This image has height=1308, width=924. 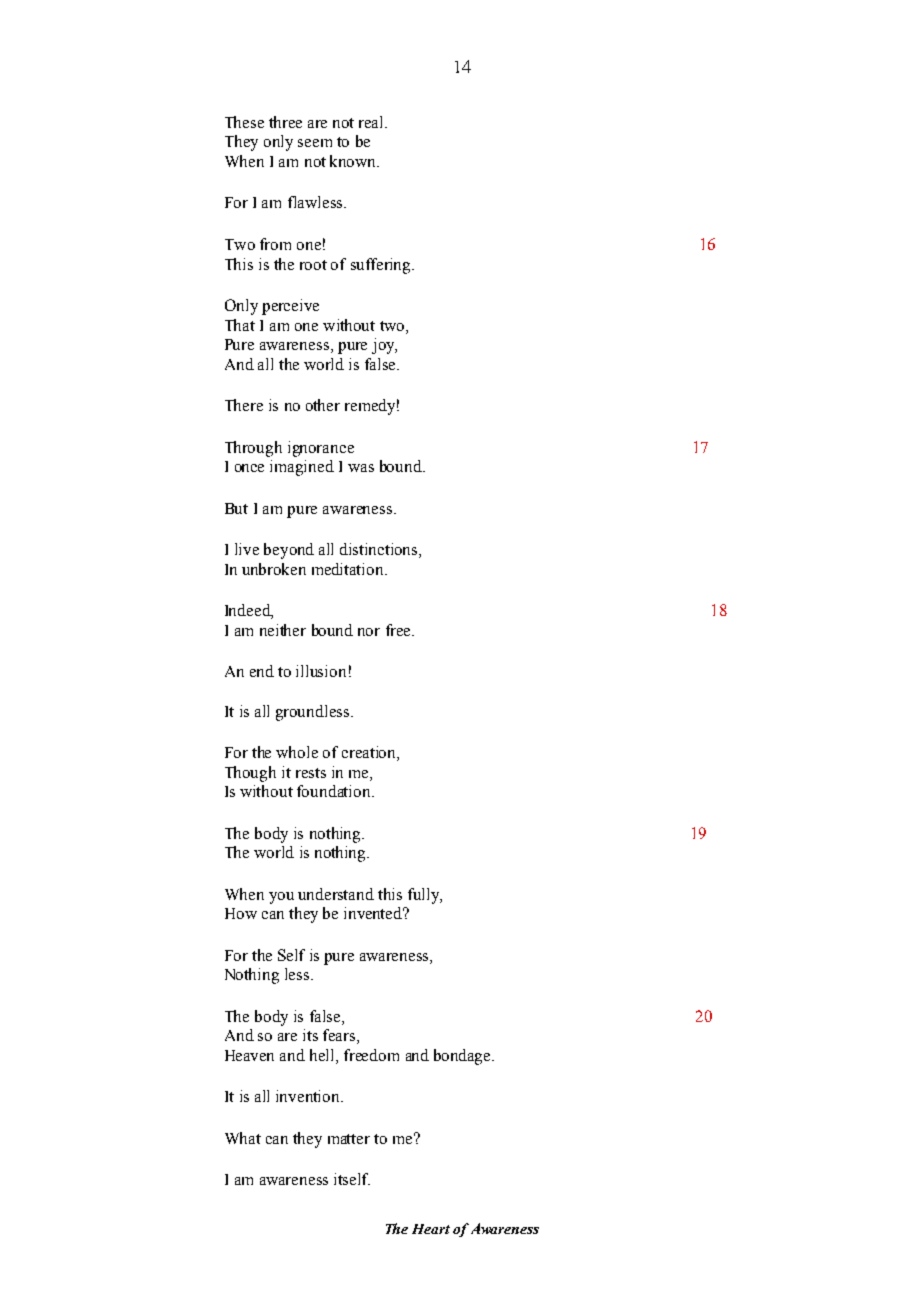 I want to click on joy, so click(x=384, y=346).
